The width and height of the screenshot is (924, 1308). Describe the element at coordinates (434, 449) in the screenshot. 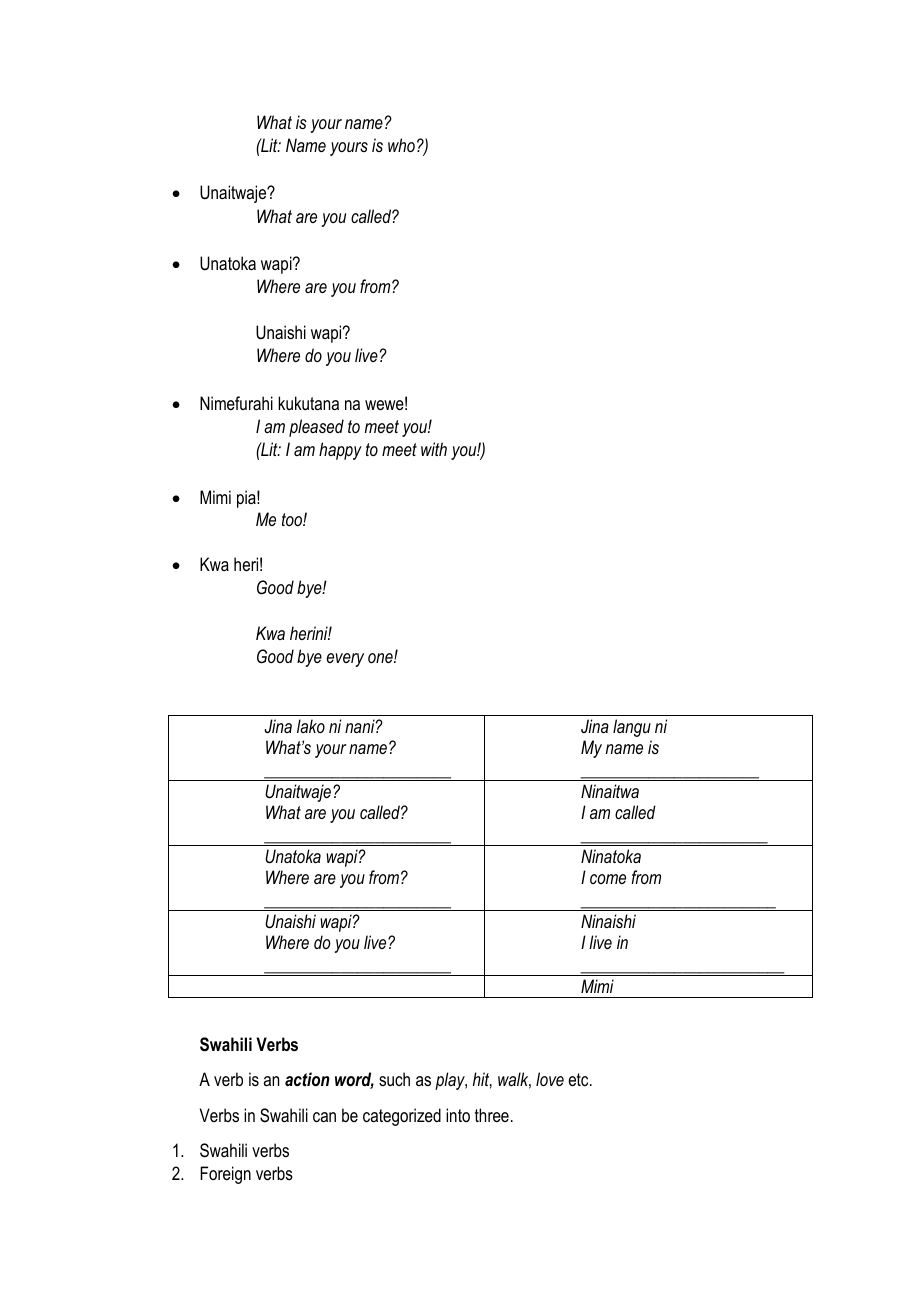

I see `with` at that location.
